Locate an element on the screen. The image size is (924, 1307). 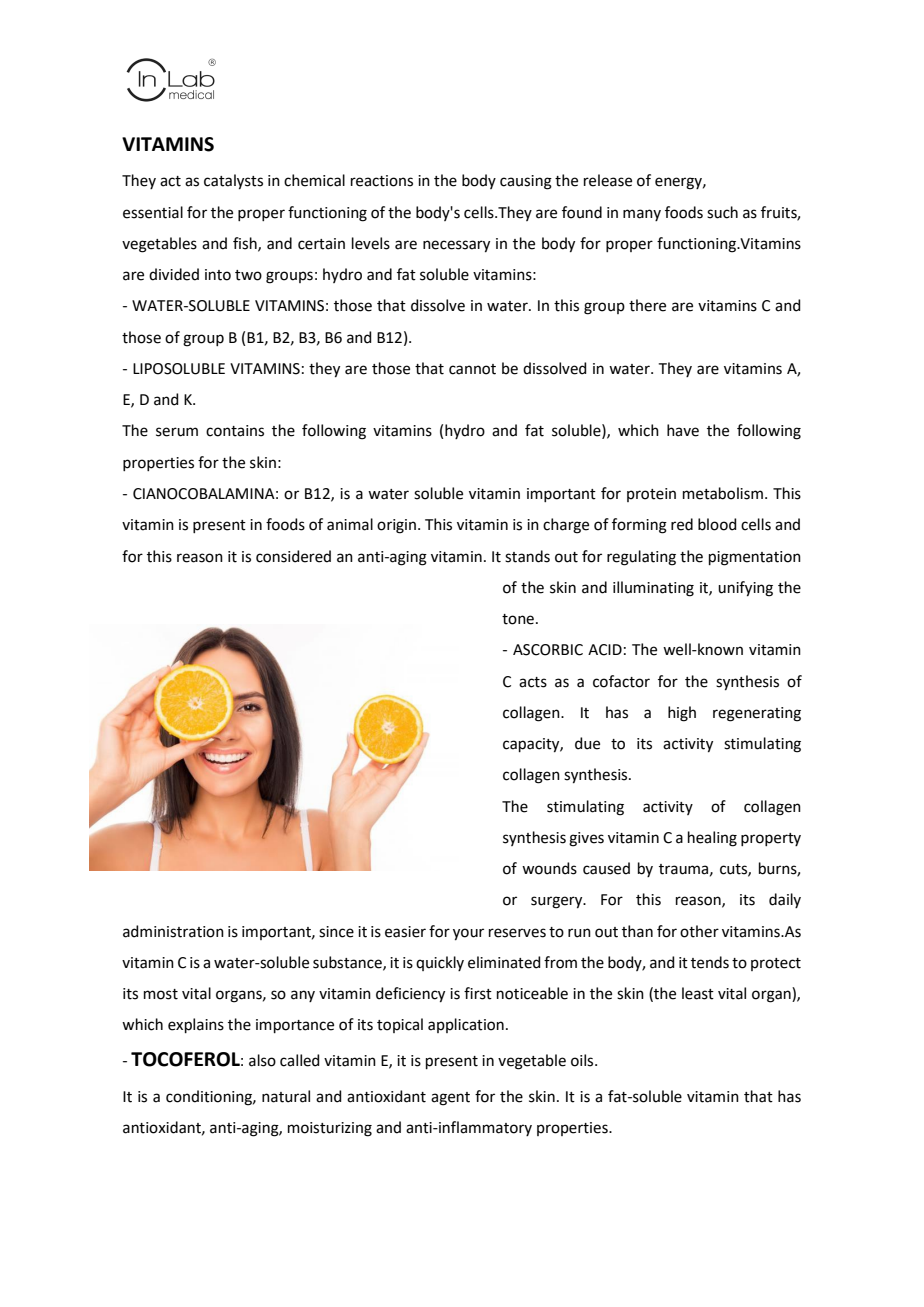
considered is located at coordinates (293, 556).
